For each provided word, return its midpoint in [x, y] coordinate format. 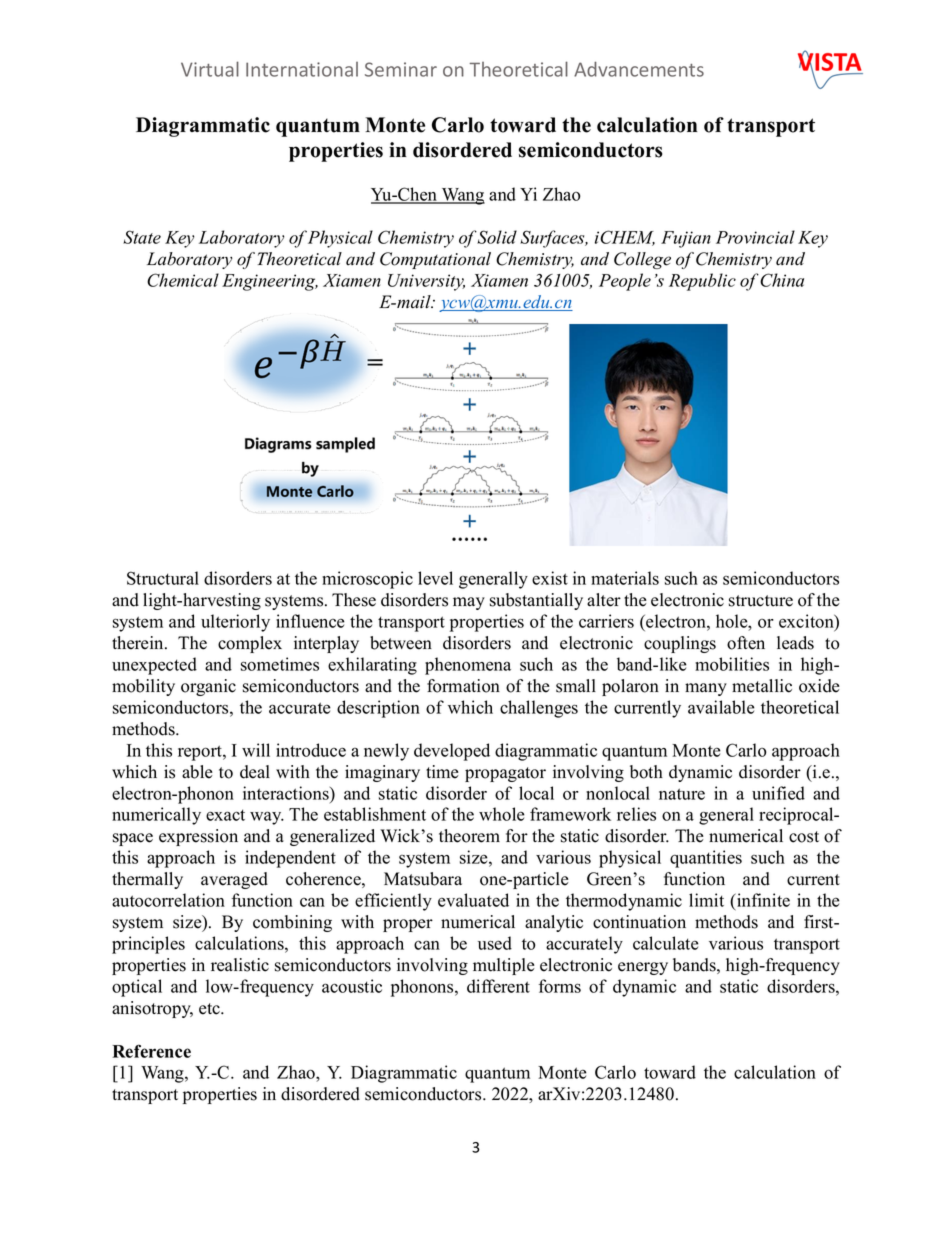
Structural [163, 578]
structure [761, 601]
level [435, 578]
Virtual [210, 69]
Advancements [639, 69]
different [498, 986]
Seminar [401, 69]
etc [210, 1009]
